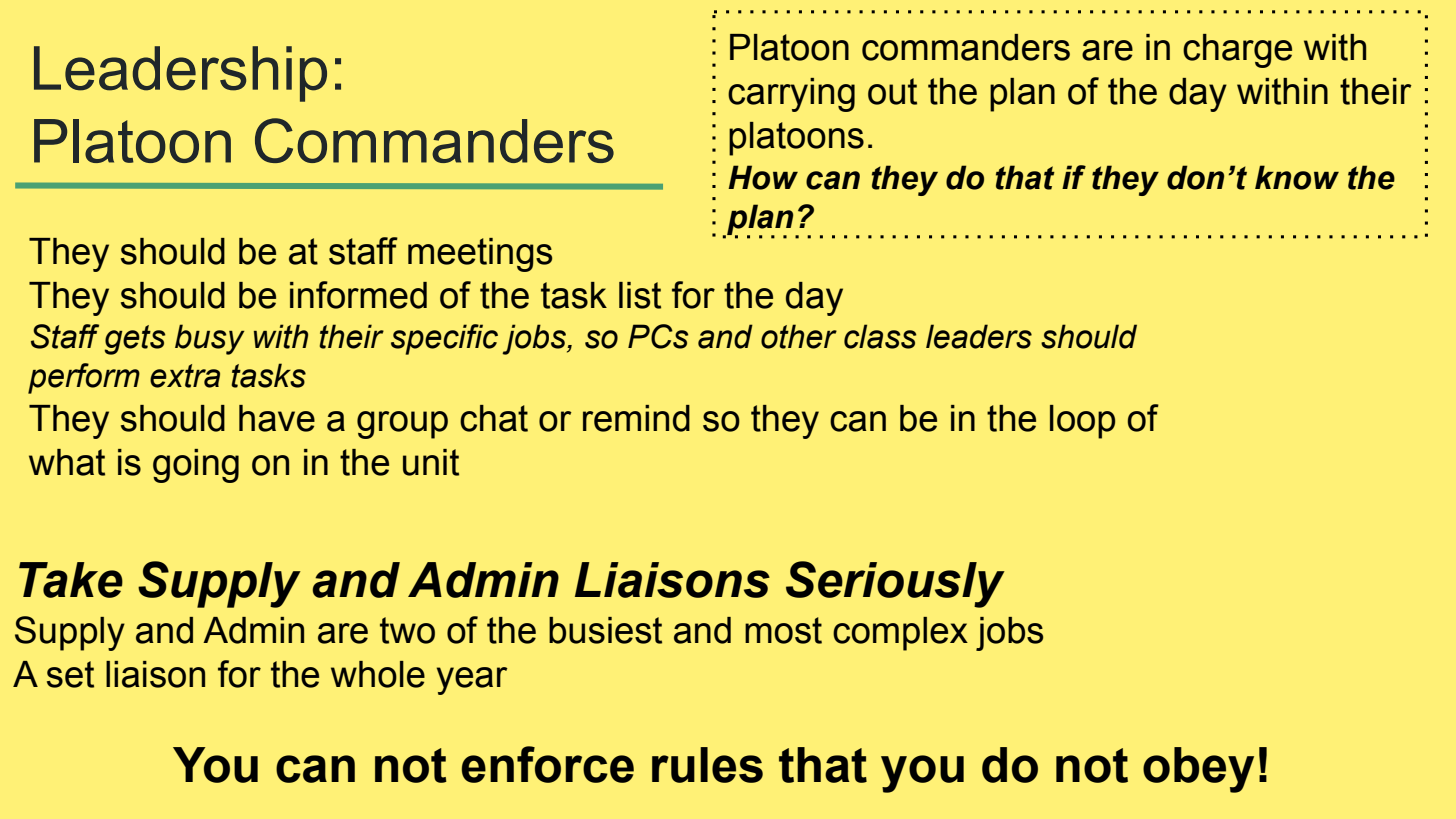 The height and width of the page is (819, 1456). Describe the element at coordinates (70, 674) in the page. I see `set` at that location.
